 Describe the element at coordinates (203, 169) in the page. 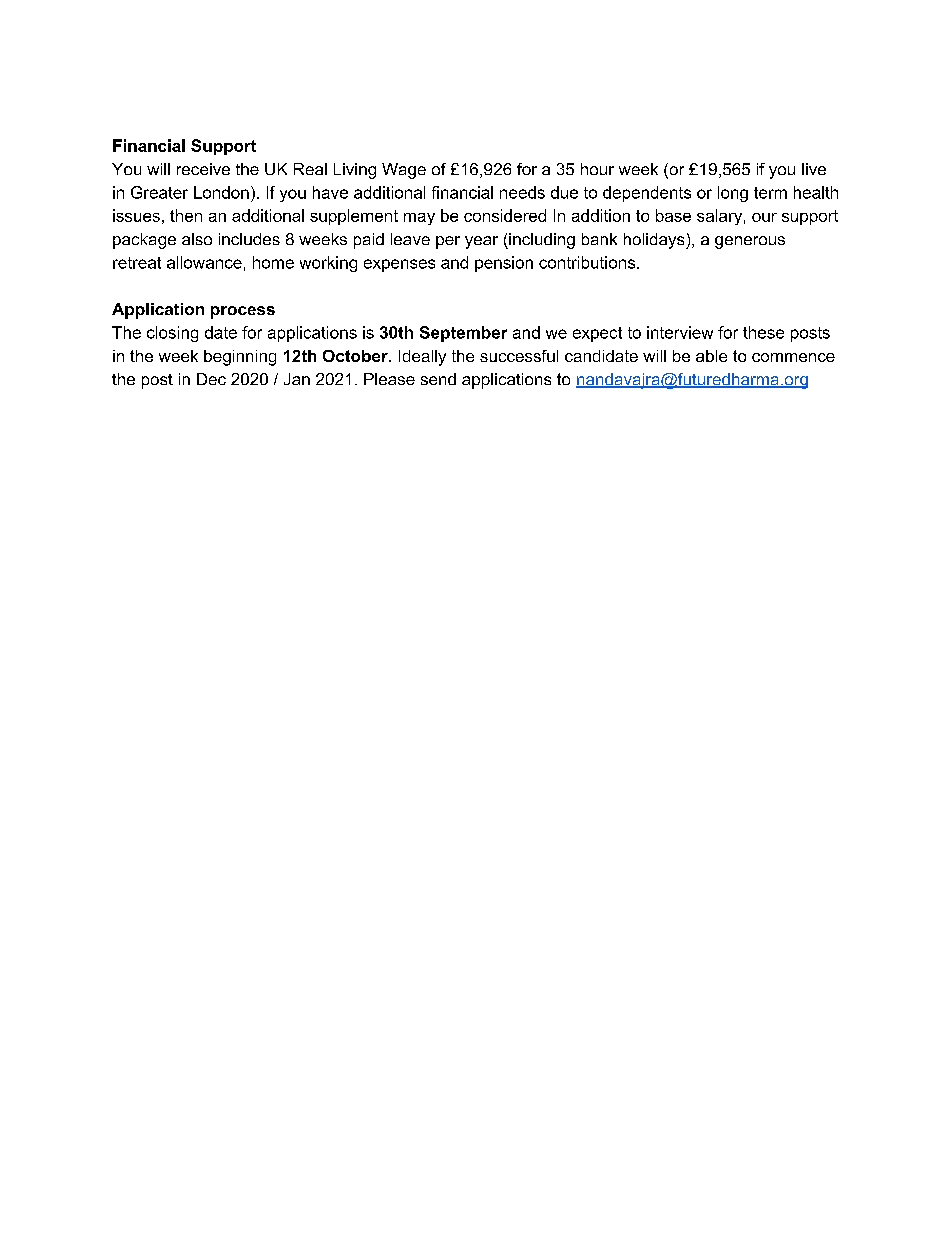

I see `receive` at that location.
